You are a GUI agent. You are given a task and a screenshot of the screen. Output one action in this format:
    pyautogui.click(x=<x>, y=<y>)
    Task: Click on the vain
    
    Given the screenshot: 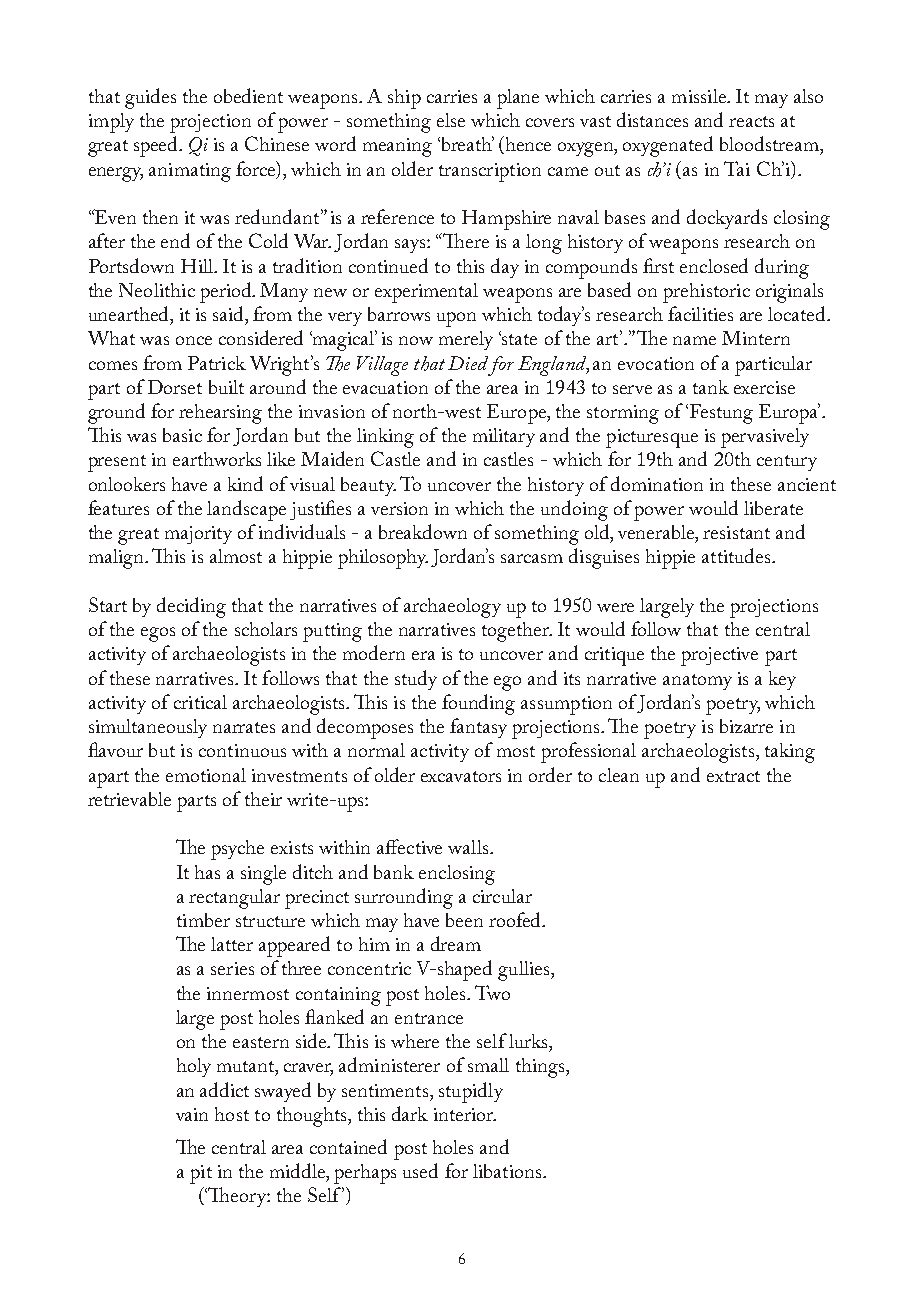 What is the action you would take?
    pyautogui.click(x=192, y=1114)
